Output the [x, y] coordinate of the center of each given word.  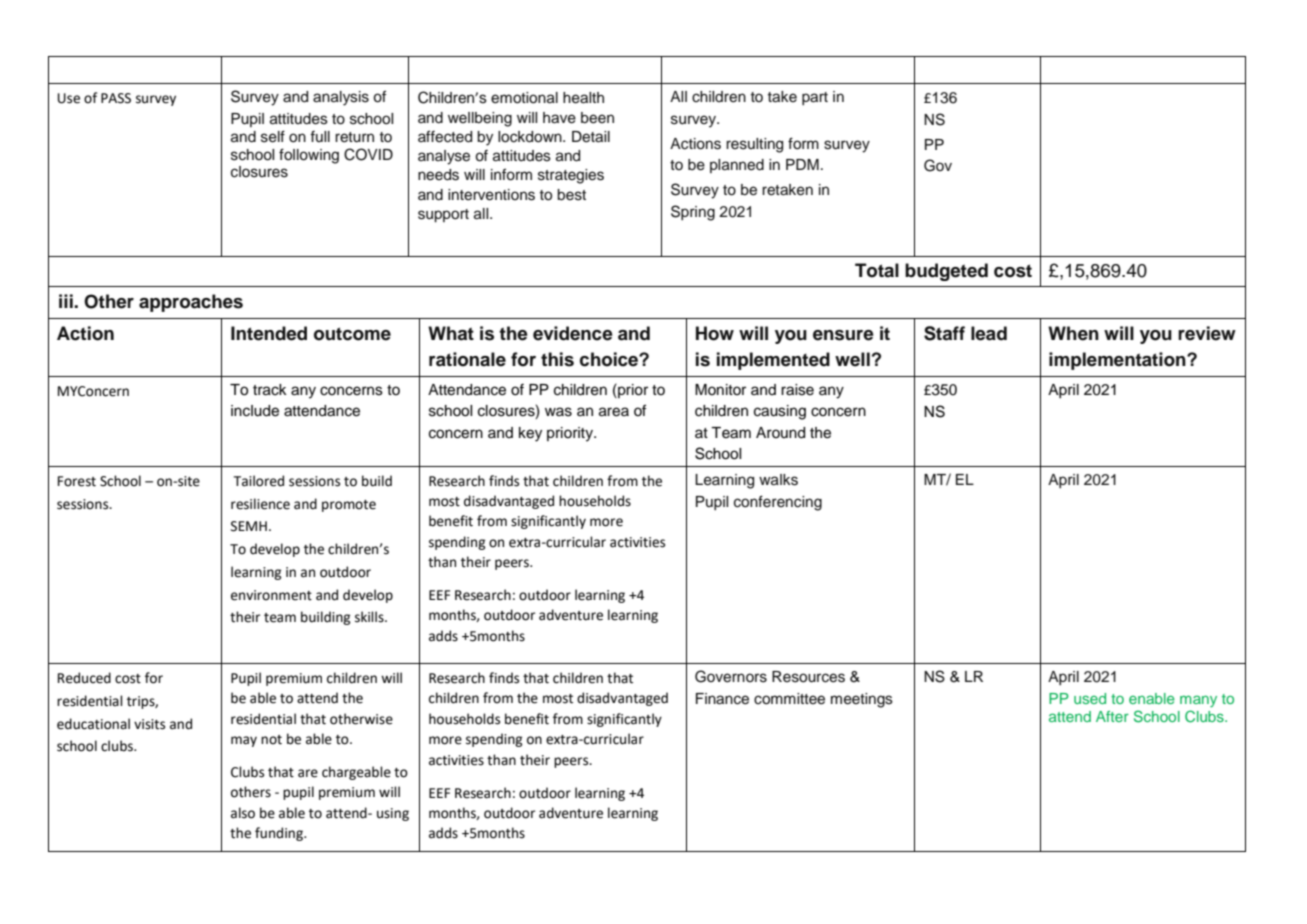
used [1090, 698]
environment [271, 595]
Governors [731, 676]
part [815, 98]
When [1073, 333]
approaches [191, 303]
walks [778, 480]
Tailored [259, 481]
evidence [573, 333]
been [597, 118]
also [243, 813]
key [530, 434]
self [273, 136]
